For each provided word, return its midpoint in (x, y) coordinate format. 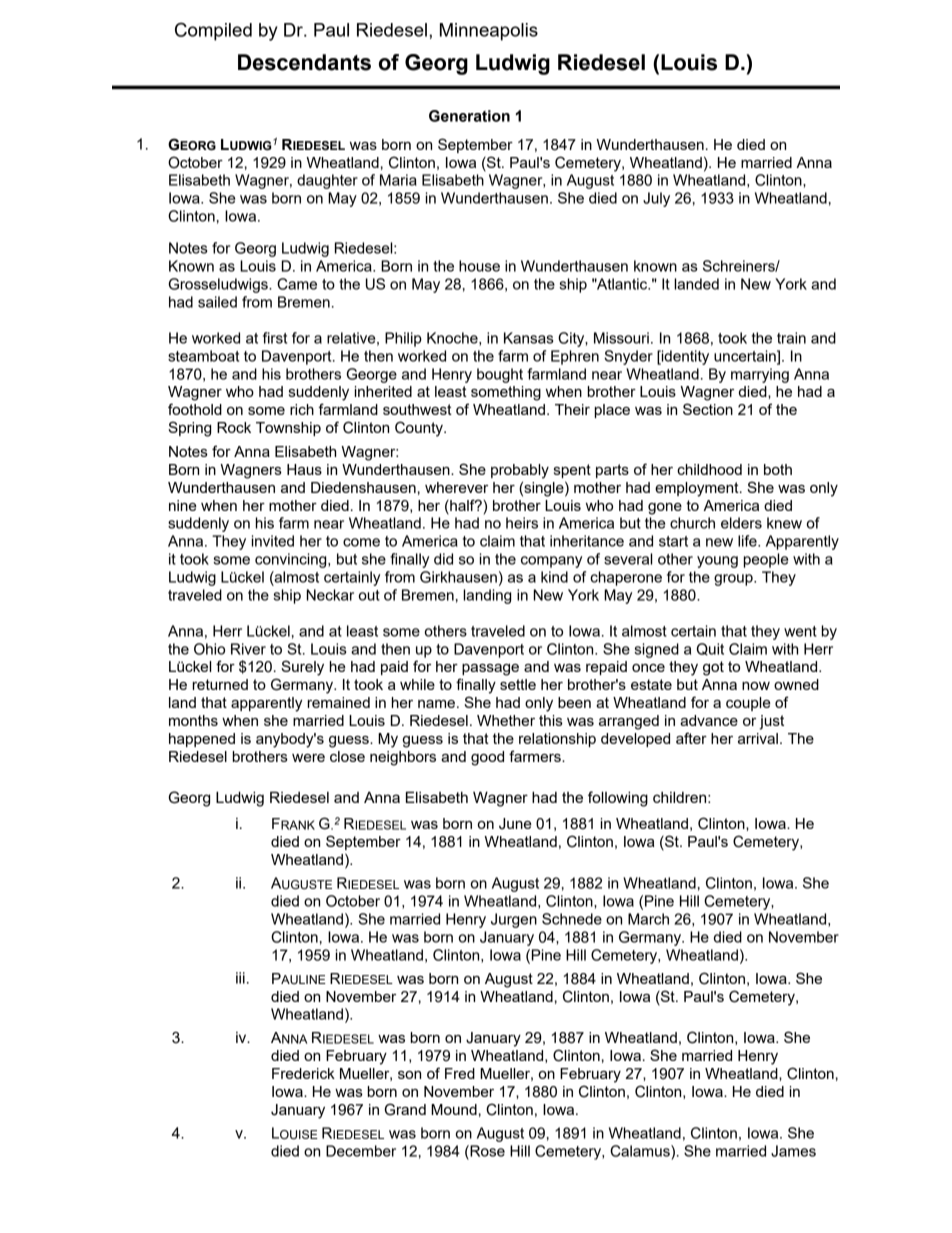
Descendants (304, 62)
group (734, 580)
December (361, 1151)
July (656, 199)
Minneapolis (489, 32)
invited (273, 541)
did (443, 559)
